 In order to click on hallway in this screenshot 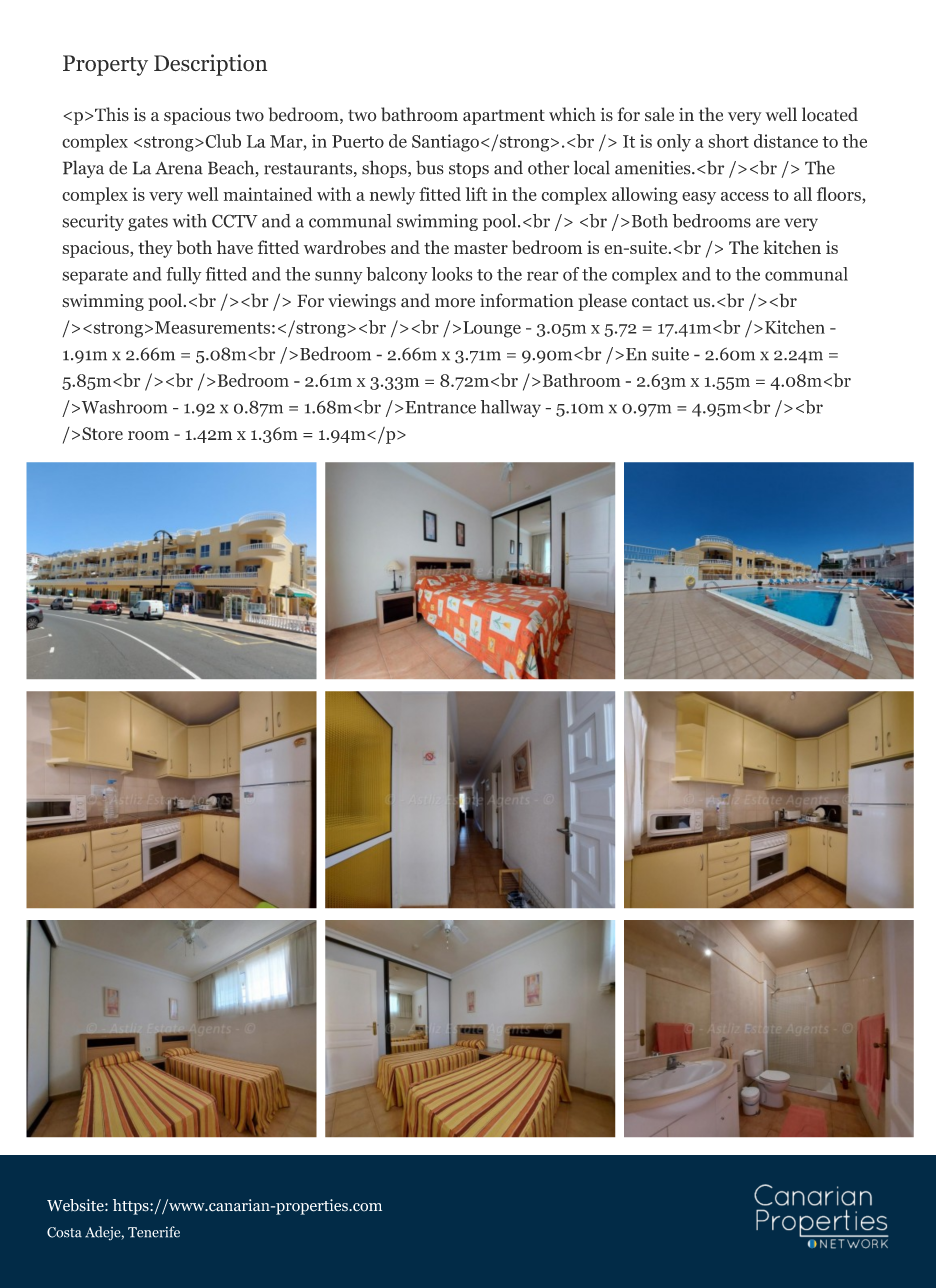, I will do `click(511, 408)`.
